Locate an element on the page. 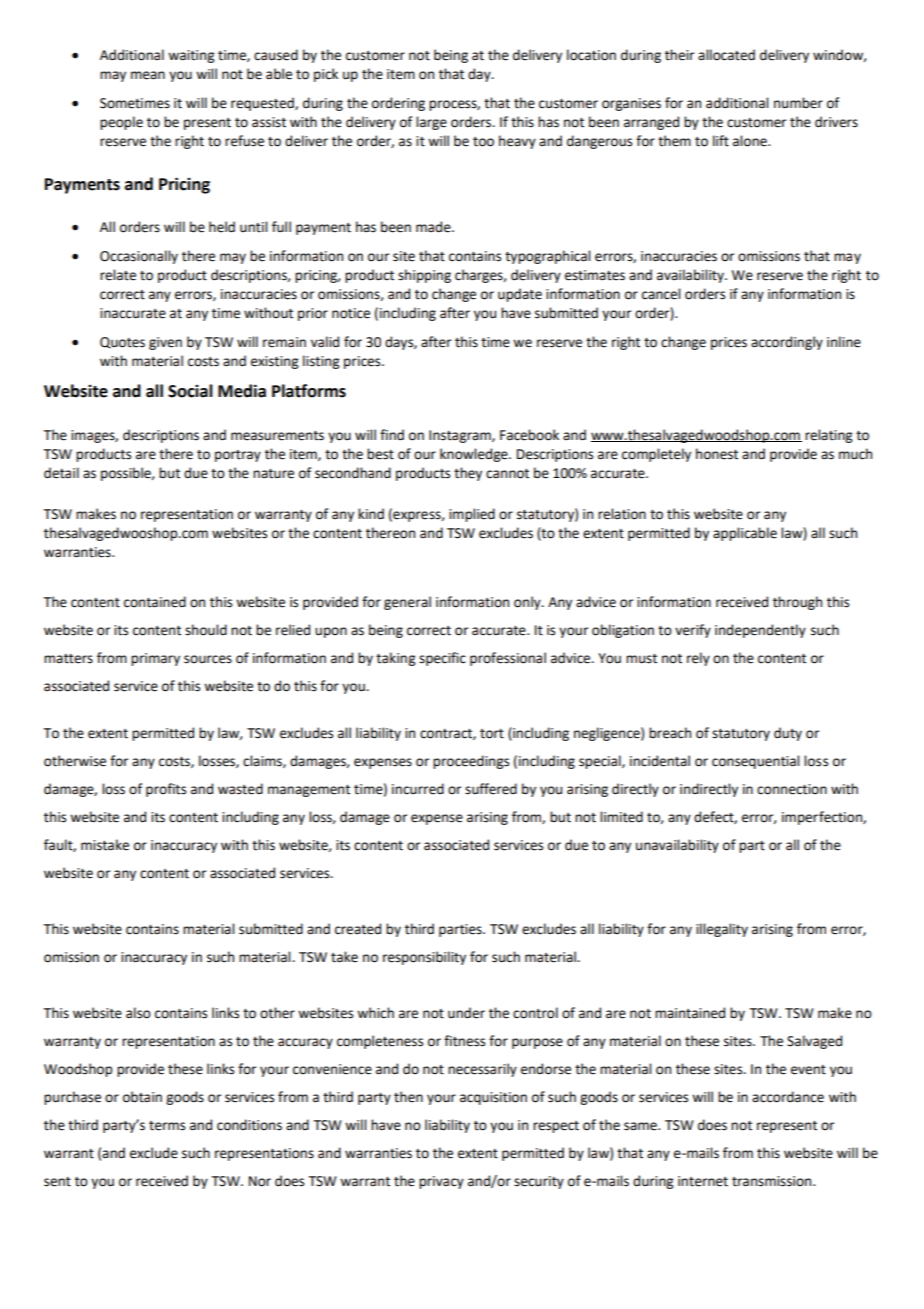 The image size is (924, 1309). accordingly is located at coordinates (787, 343).
